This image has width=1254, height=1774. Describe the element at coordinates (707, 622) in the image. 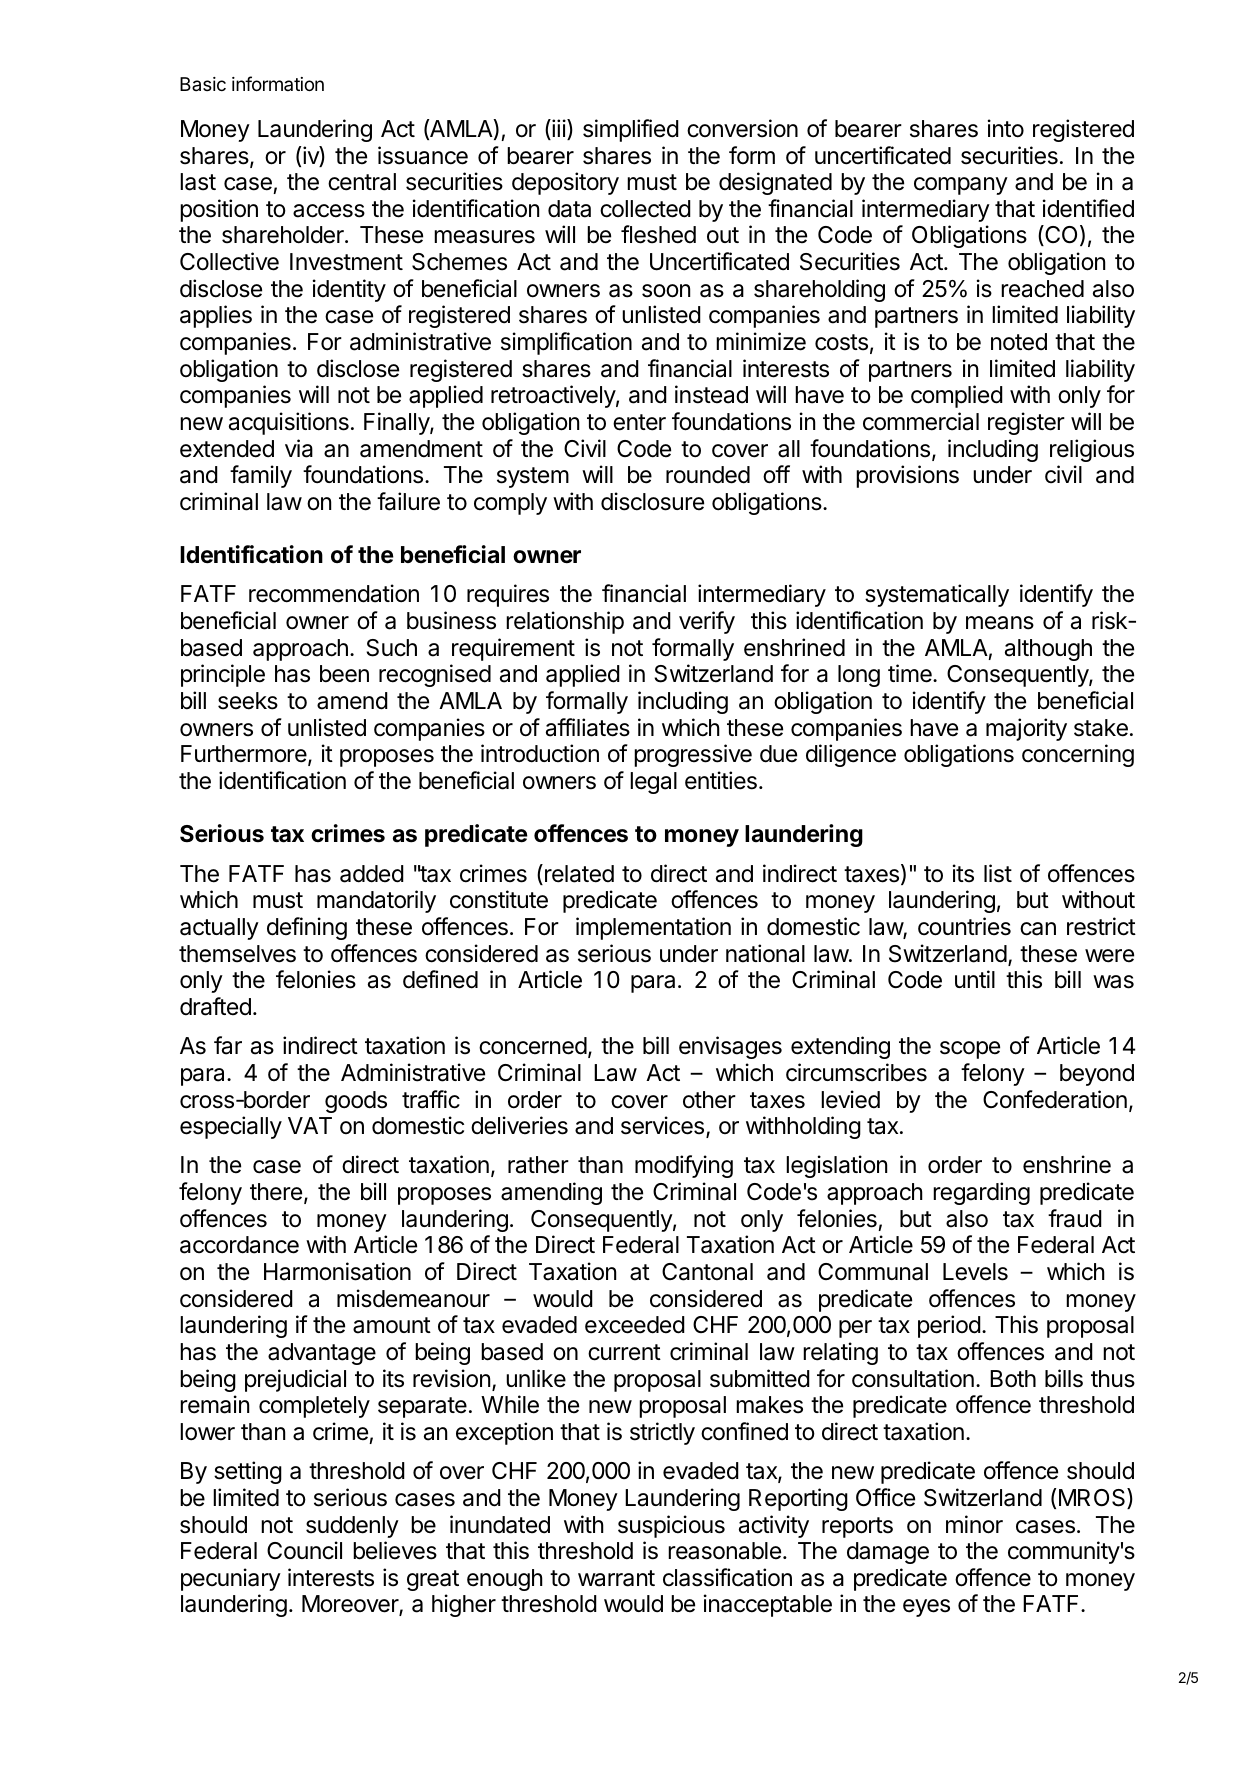

I see `verify` at that location.
